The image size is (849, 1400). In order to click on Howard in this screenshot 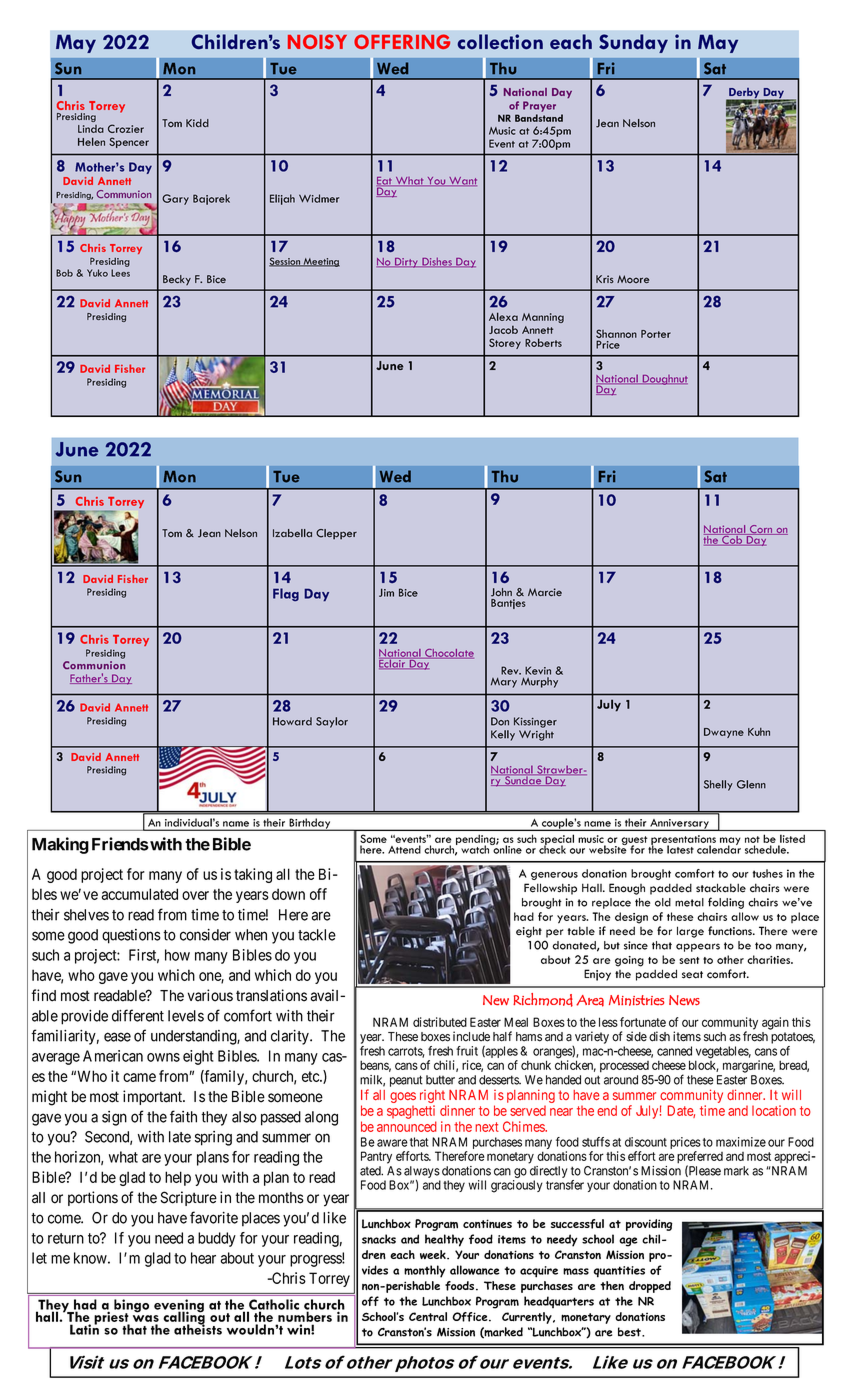, I will do `click(292, 721)`.
